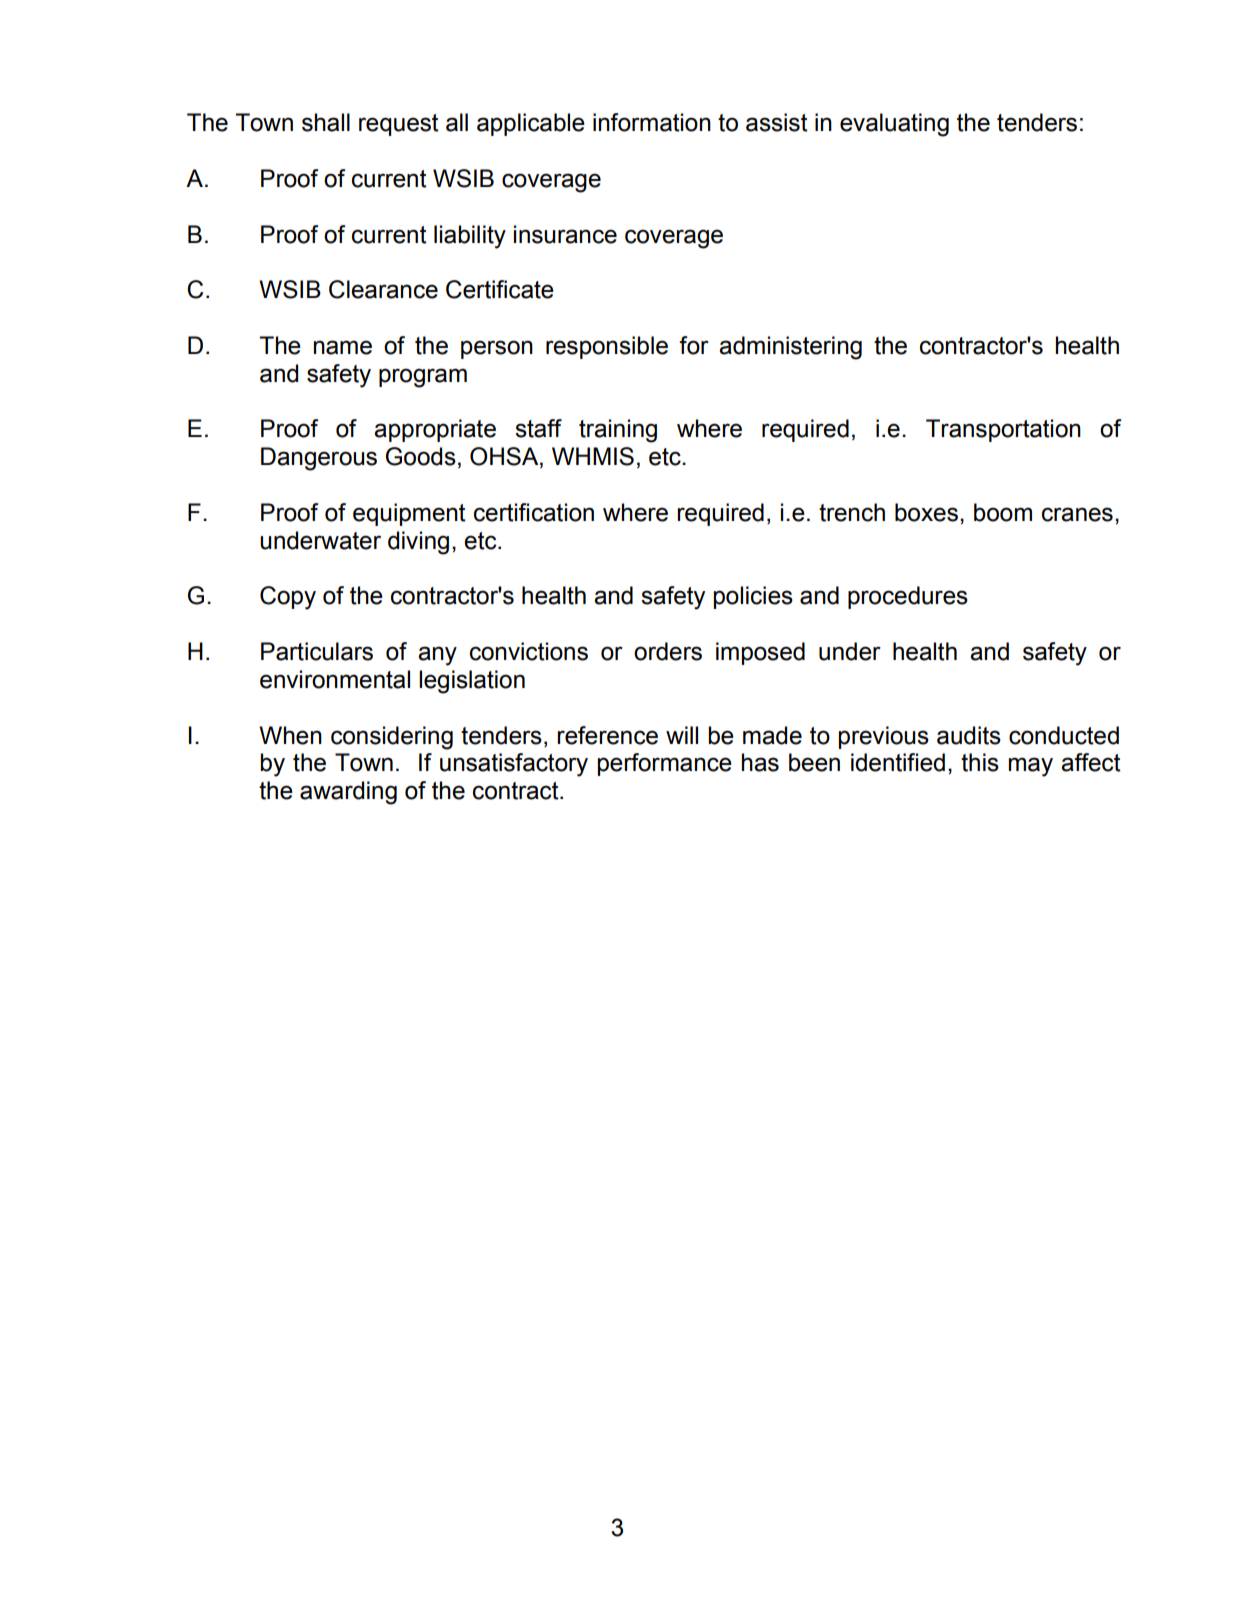 The height and width of the page is (1598, 1235). What do you see at coordinates (1003, 430) in the page?
I see `Transportation` at bounding box center [1003, 430].
